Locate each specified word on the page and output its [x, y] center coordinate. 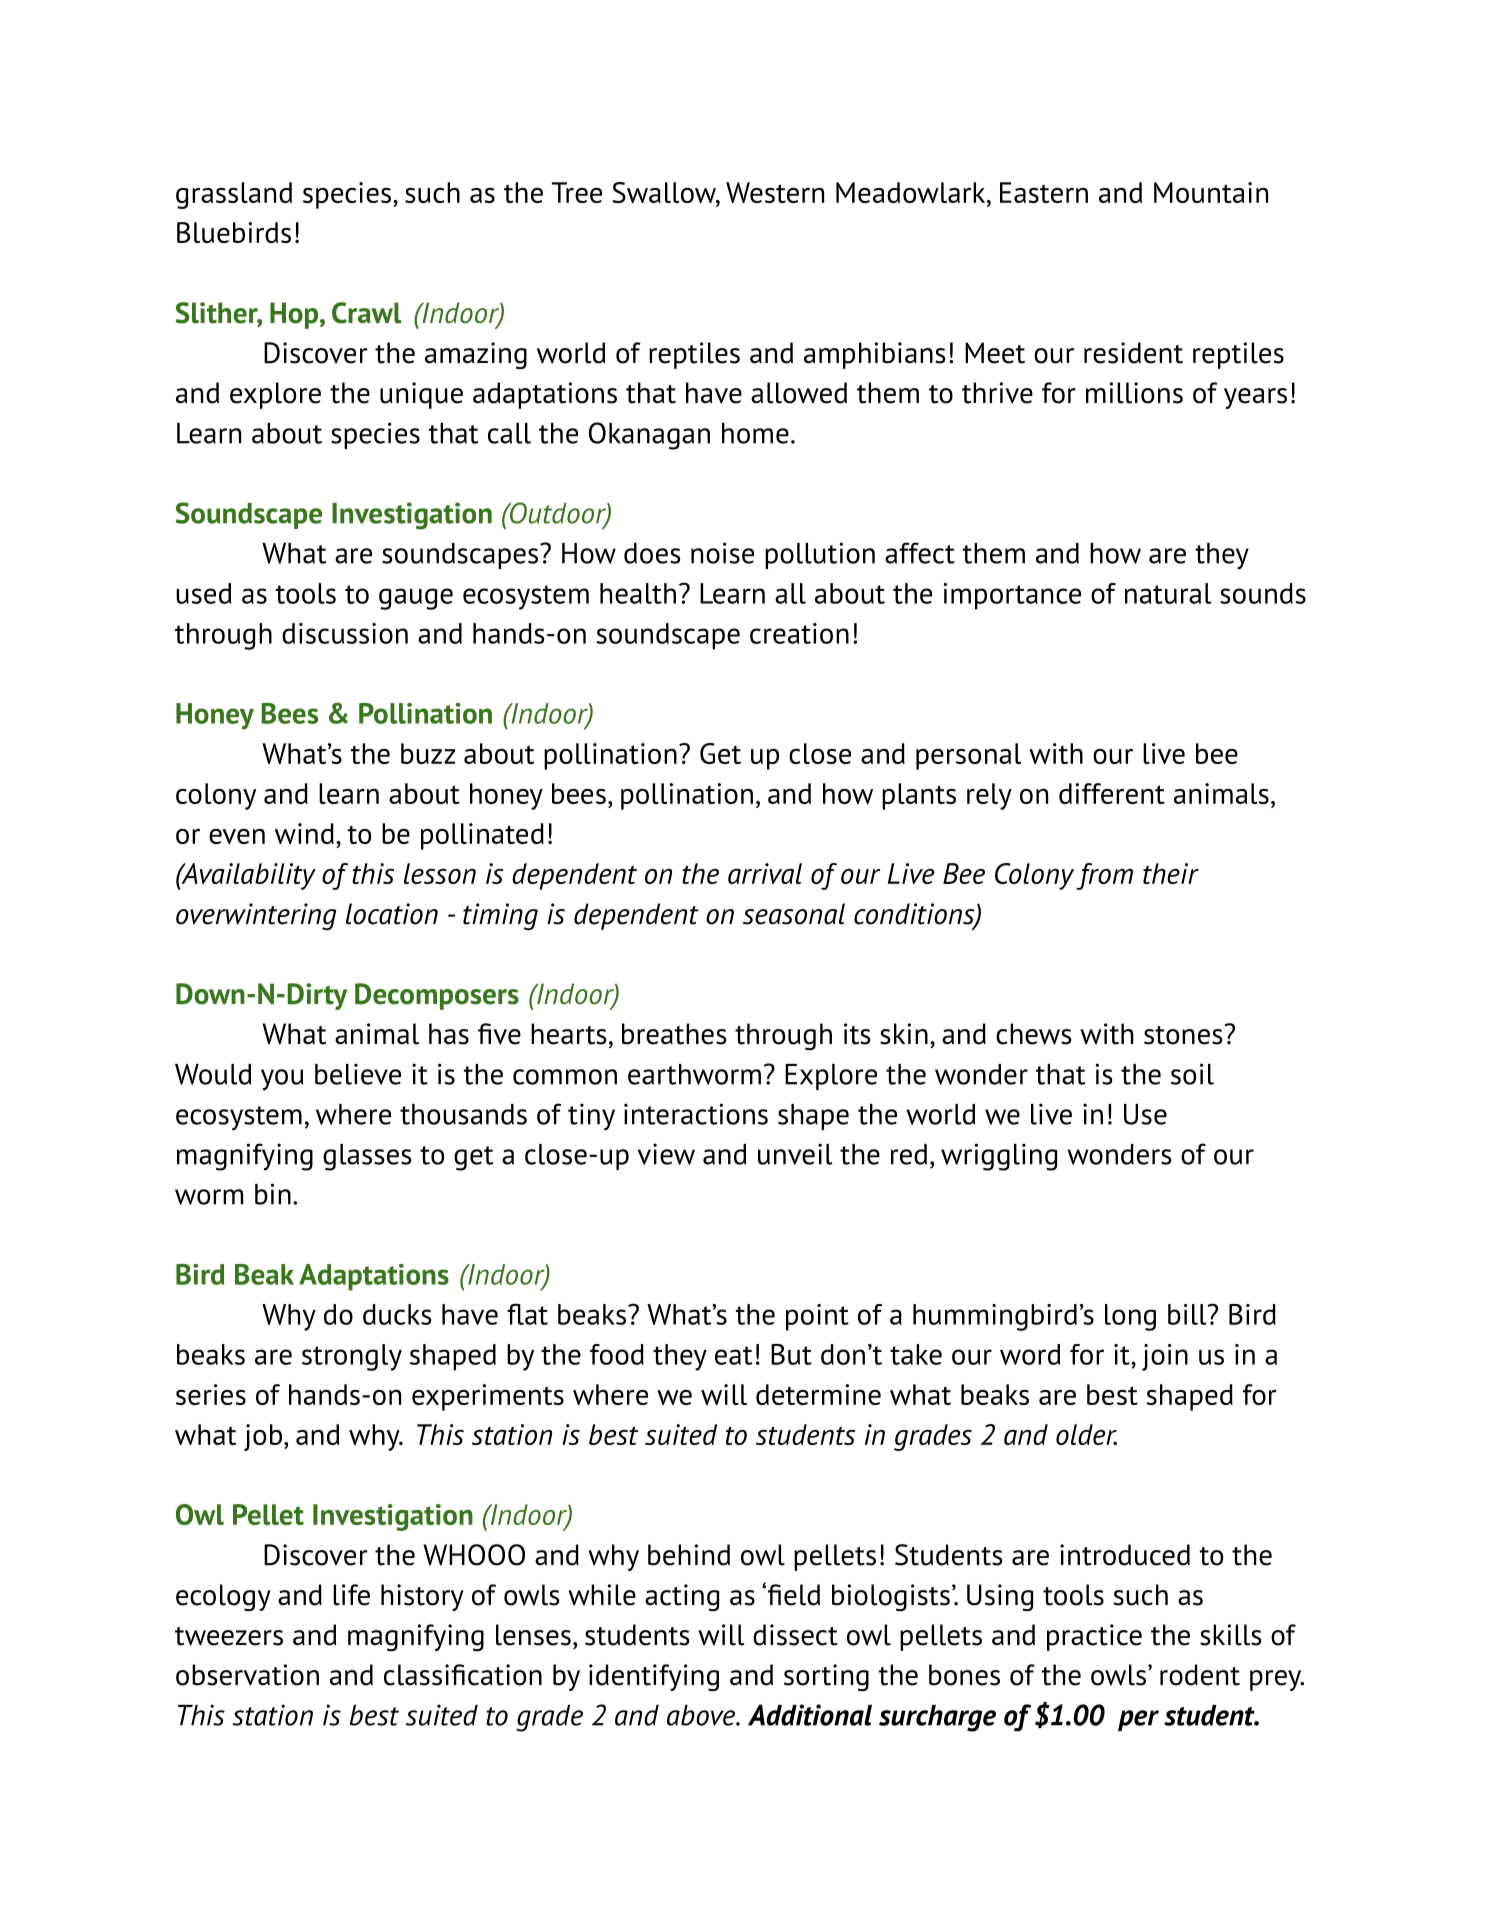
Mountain [1211, 192]
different [1112, 793]
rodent [1200, 1675]
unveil [795, 1154]
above [702, 1715]
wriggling [999, 1157]
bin [273, 1194]
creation [799, 633]
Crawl [366, 313]
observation [247, 1675]
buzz [428, 753]
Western [775, 192]
